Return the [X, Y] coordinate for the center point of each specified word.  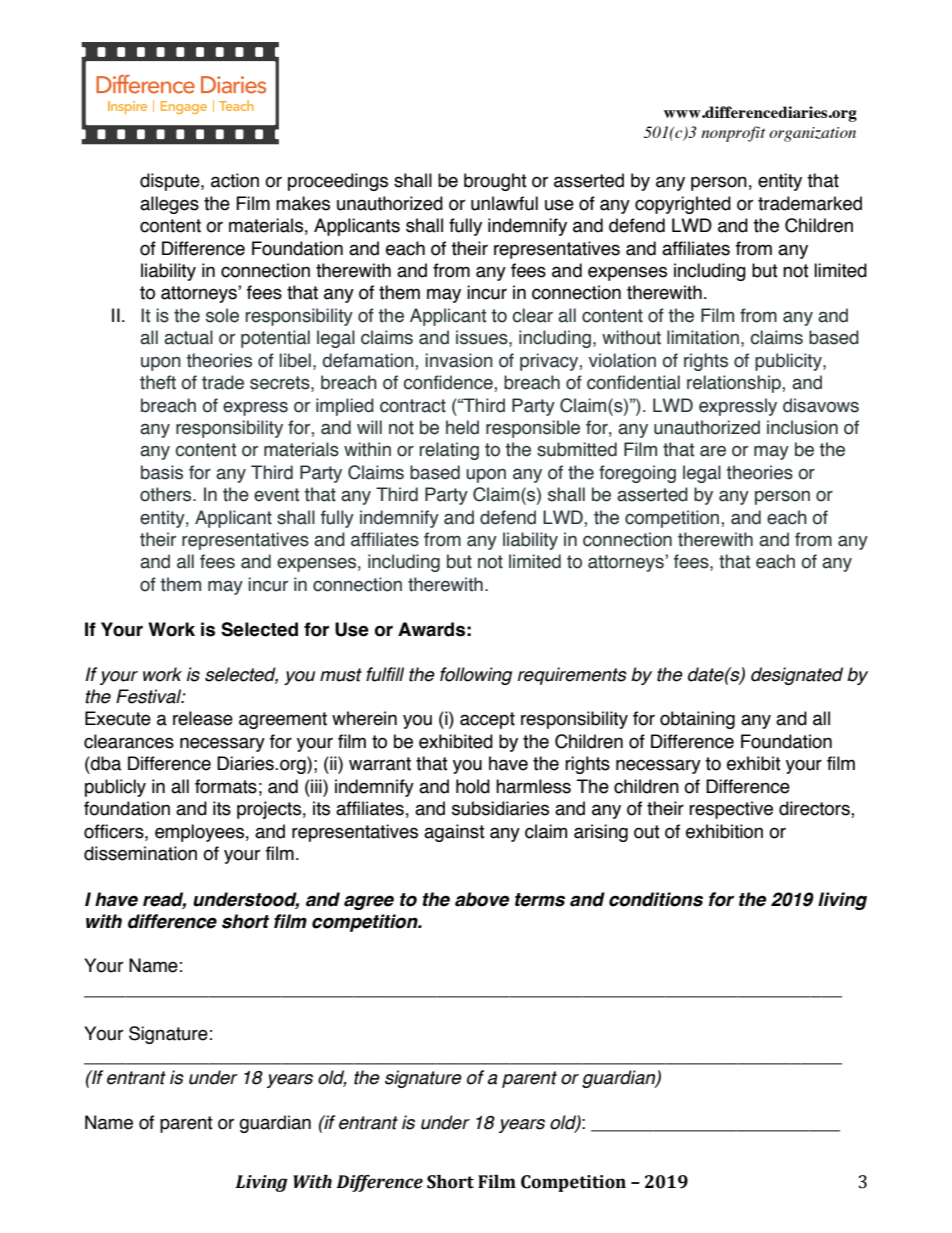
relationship [735, 384]
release [203, 718]
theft [158, 382]
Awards [431, 629]
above [482, 899]
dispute [171, 182]
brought [495, 182]
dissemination [140, 853]
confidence [449, 382]
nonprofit [733, 134]
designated [797, 676]
